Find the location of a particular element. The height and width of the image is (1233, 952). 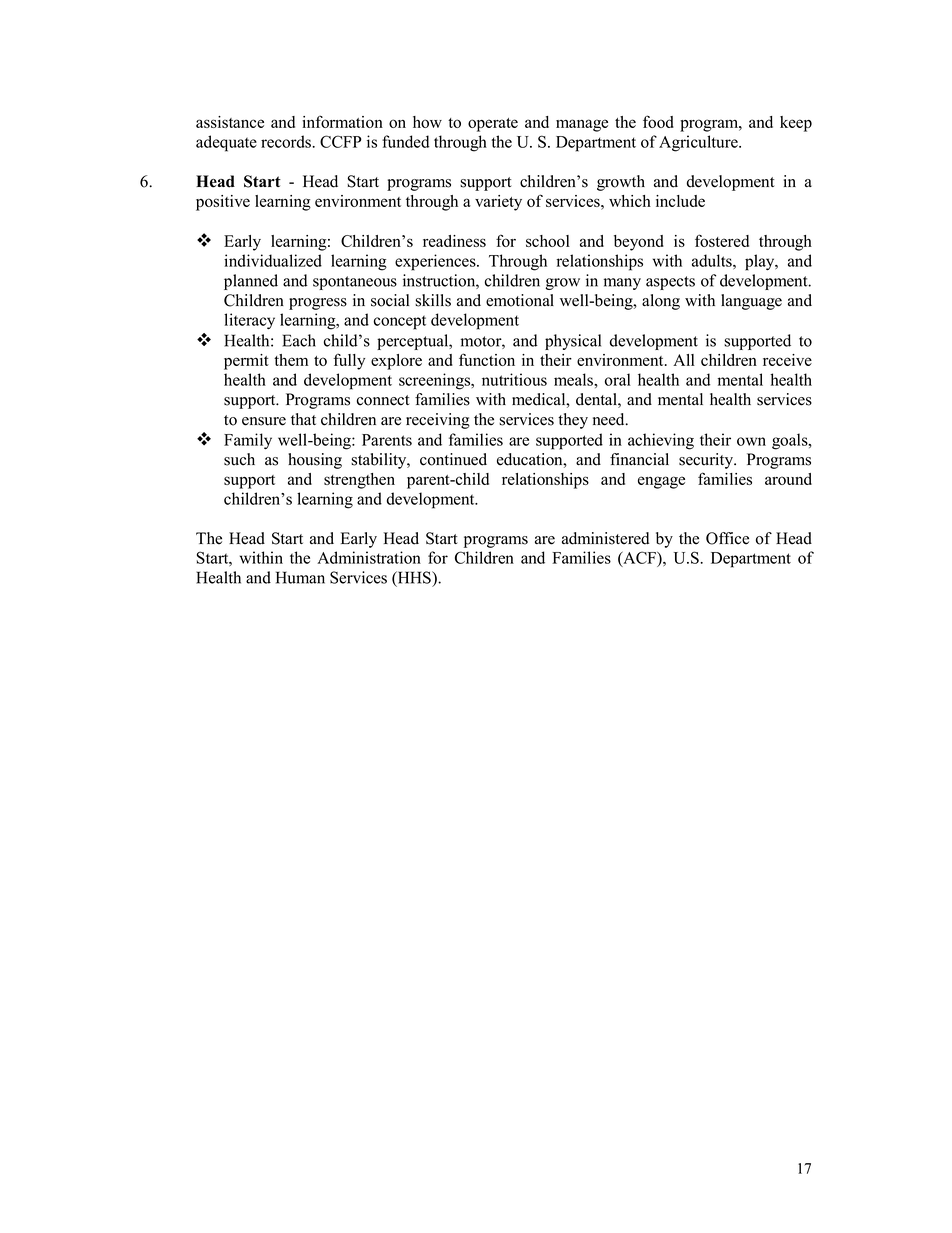

function is located at coordinates (487, 359).
